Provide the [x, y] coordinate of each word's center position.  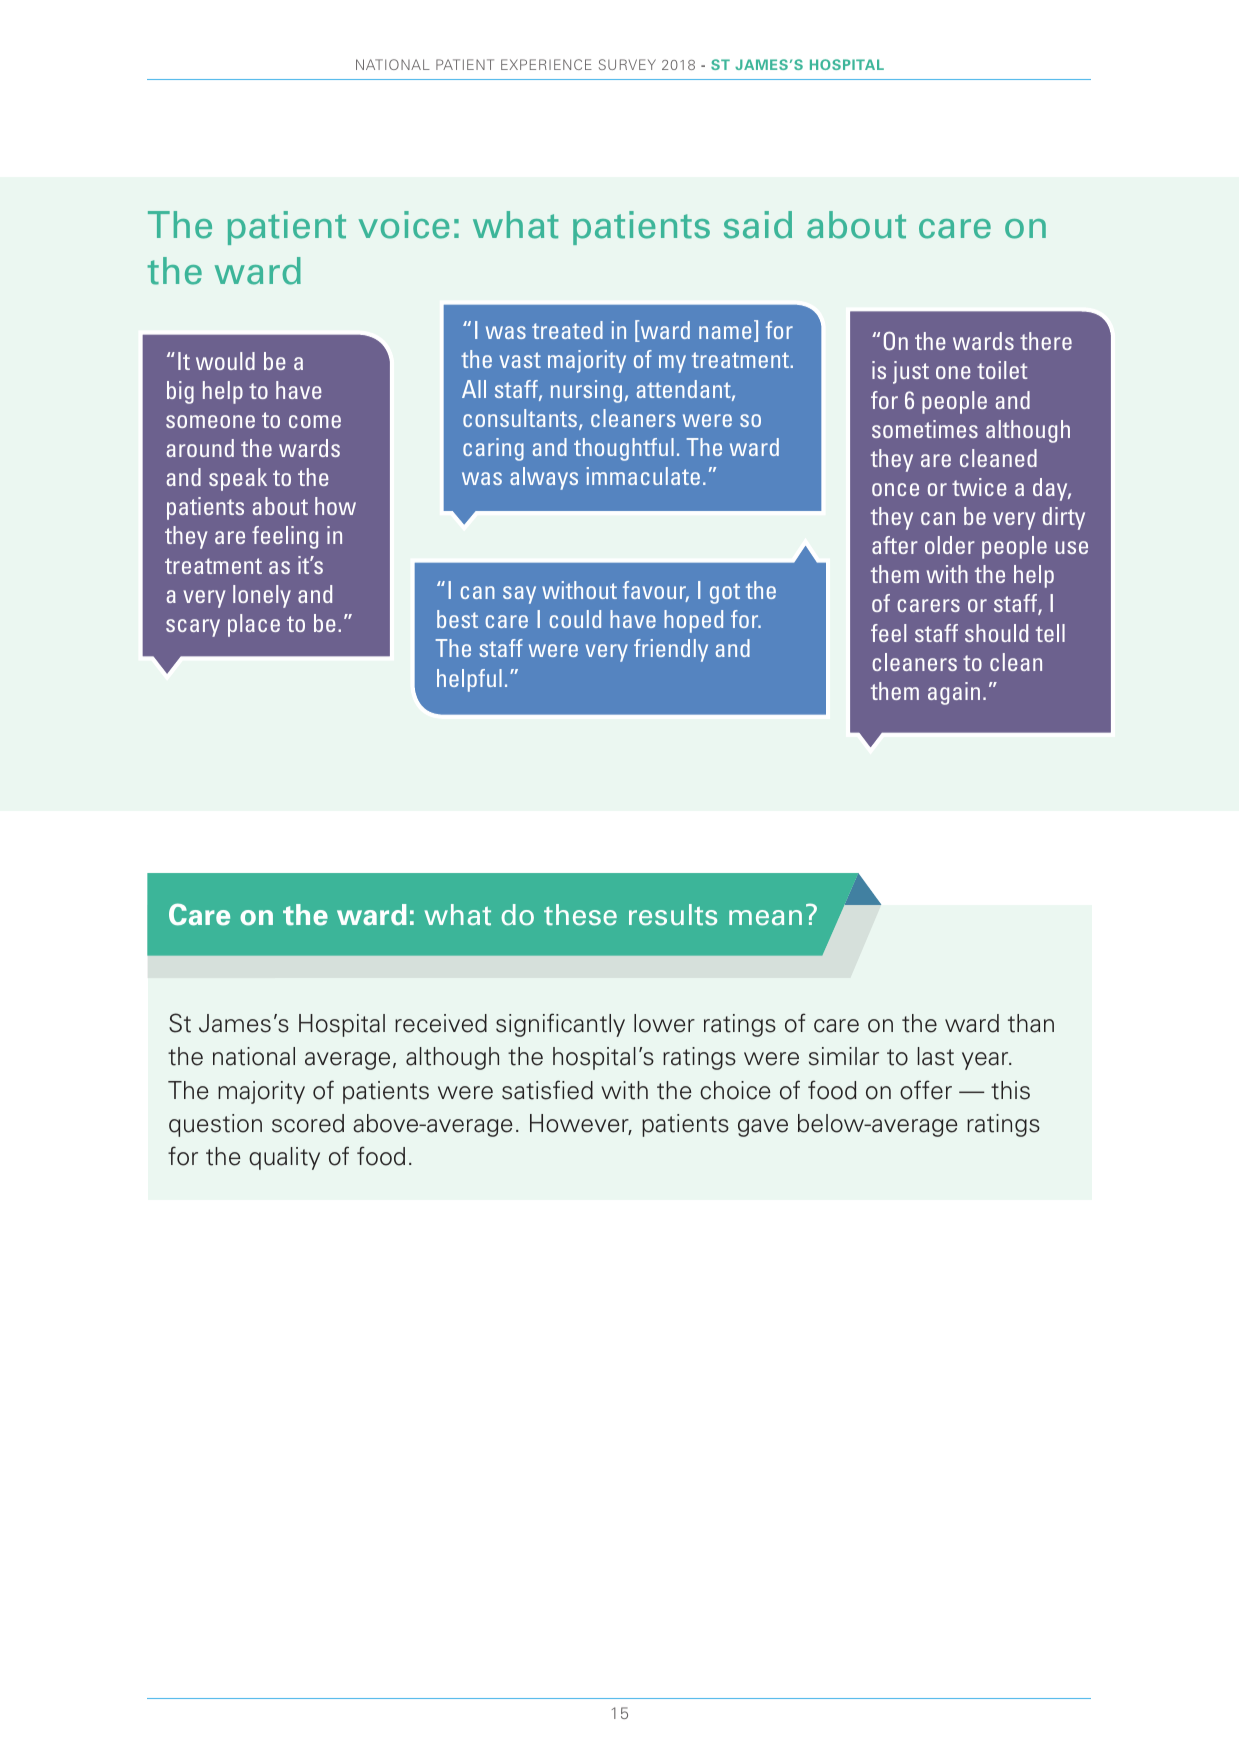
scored [308, 1123]
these [580, 915]
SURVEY [627, 64]
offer [926, 1090]
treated [567, 330]
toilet [1002, 370]
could [575, 619]
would [225, 361]
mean [765, 918]
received [441, 1023]
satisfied [547, 1090]
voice [404, 225]
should [996, 633]
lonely [262, 596]
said [758, 225]
